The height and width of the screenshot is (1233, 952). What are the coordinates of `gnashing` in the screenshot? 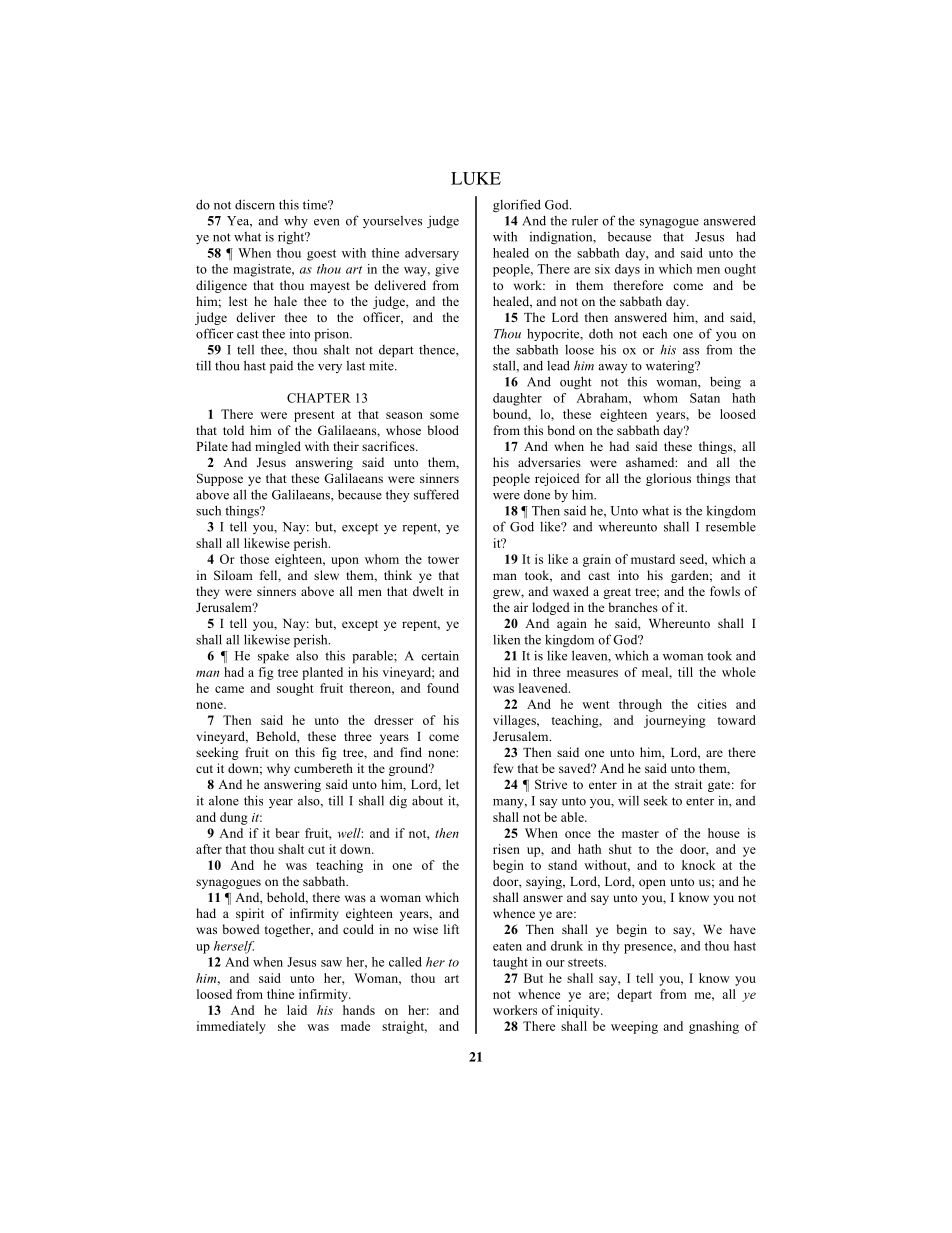 It's located at (714, 1027).
